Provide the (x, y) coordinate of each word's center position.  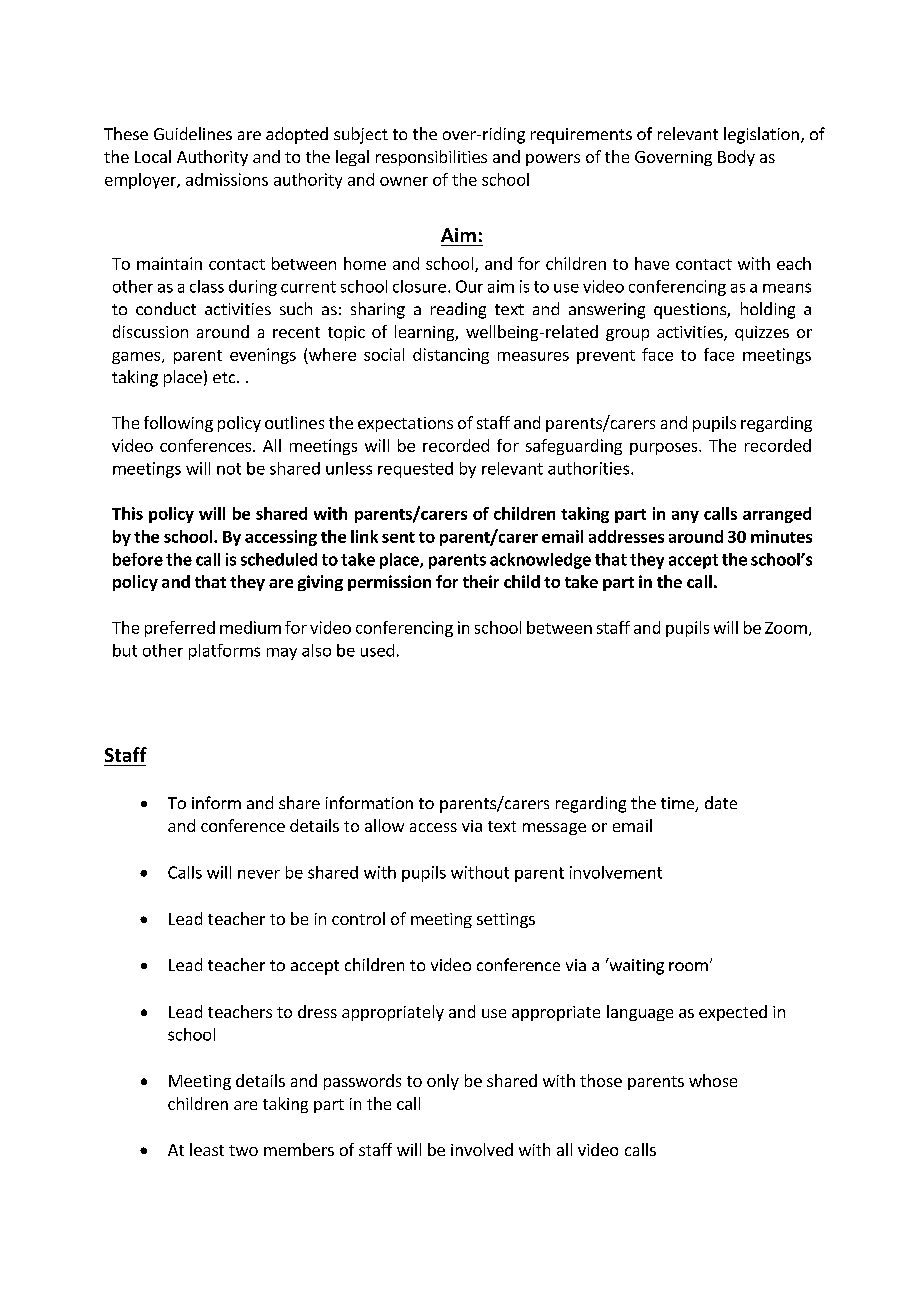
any (685, 517)
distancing (451, 356)
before (138, 559)
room (688, 966)
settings (506, 920)
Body (736, 158)
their (481, 581)
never (259, 874)
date (721, 802)
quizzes (762, 333)
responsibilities (431, 158)
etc (225, 377)
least (207, 1149)
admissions (227, 179)
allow (384, 825)
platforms (224, 652)
